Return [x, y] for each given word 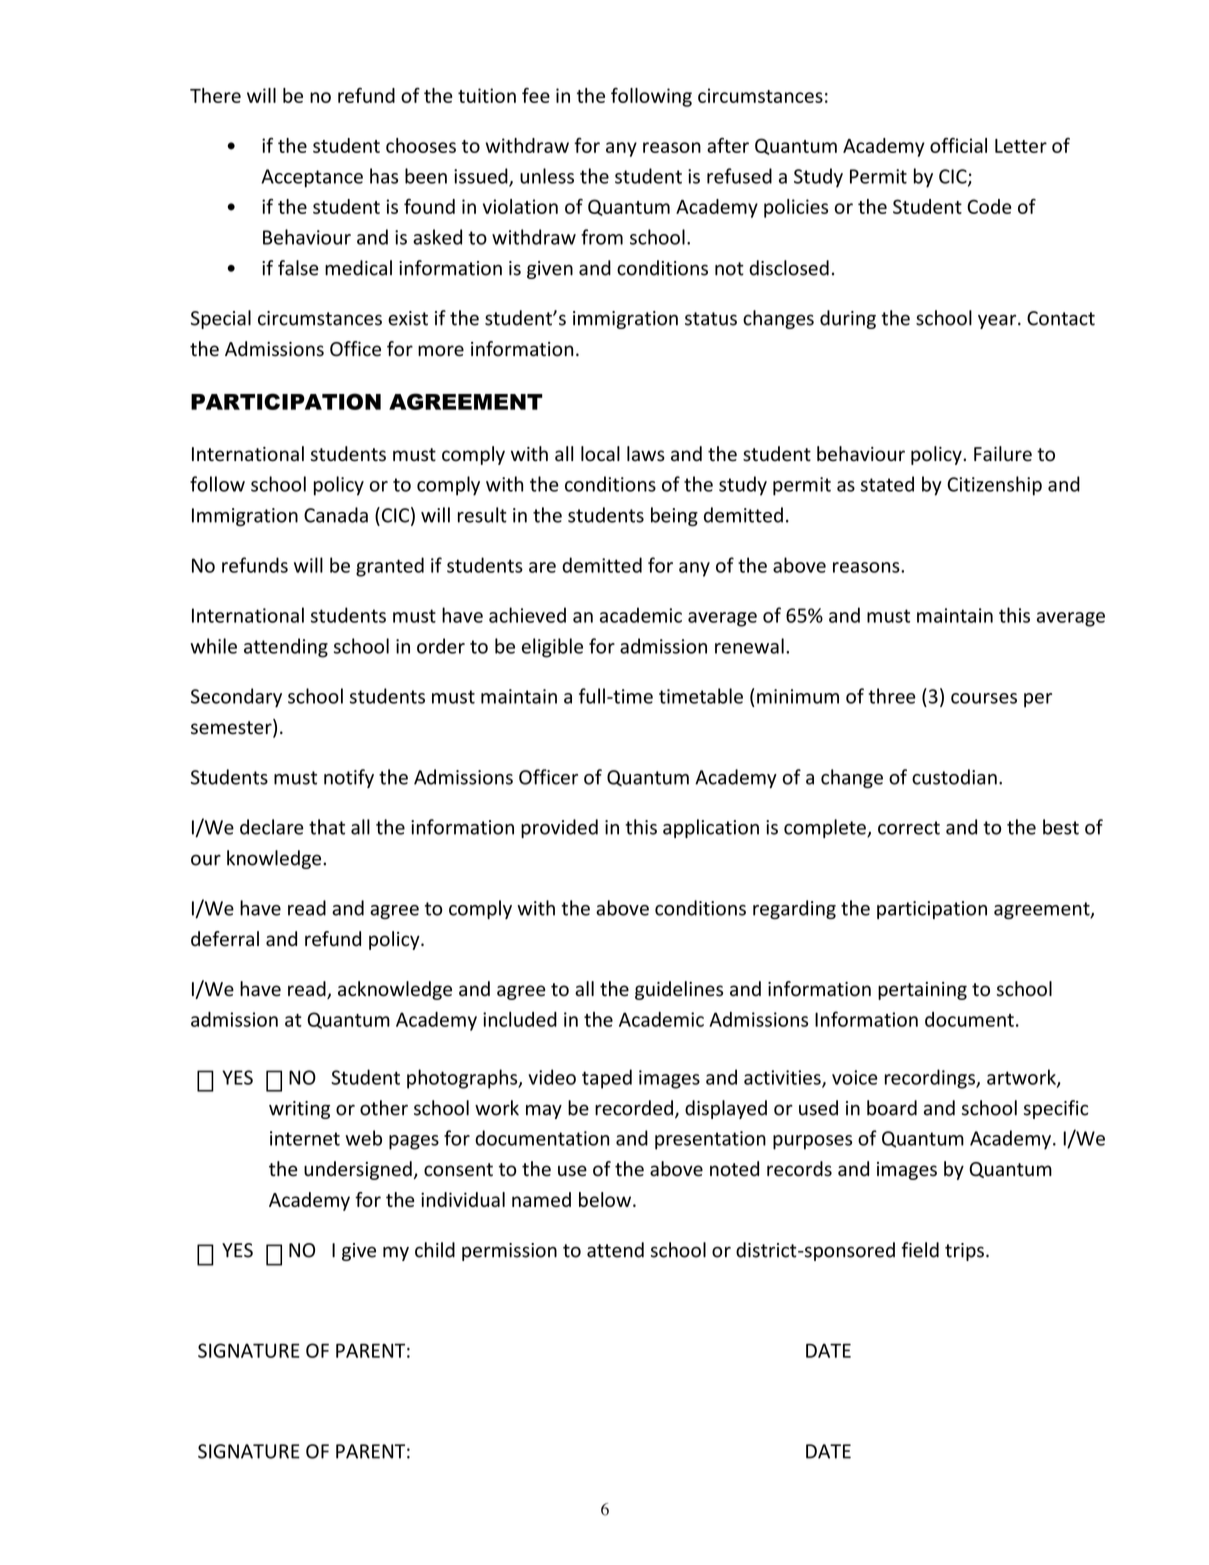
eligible [552, 648]
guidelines [679, 990]
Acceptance [312, 178]
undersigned [358, 1170]
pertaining [922, 991]
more [441, 351]
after [728, 145]
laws [646, 454]
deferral [225, 939]
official [958, 145]
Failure [1003, 454]
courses [984, 698]
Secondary [236, 698]
